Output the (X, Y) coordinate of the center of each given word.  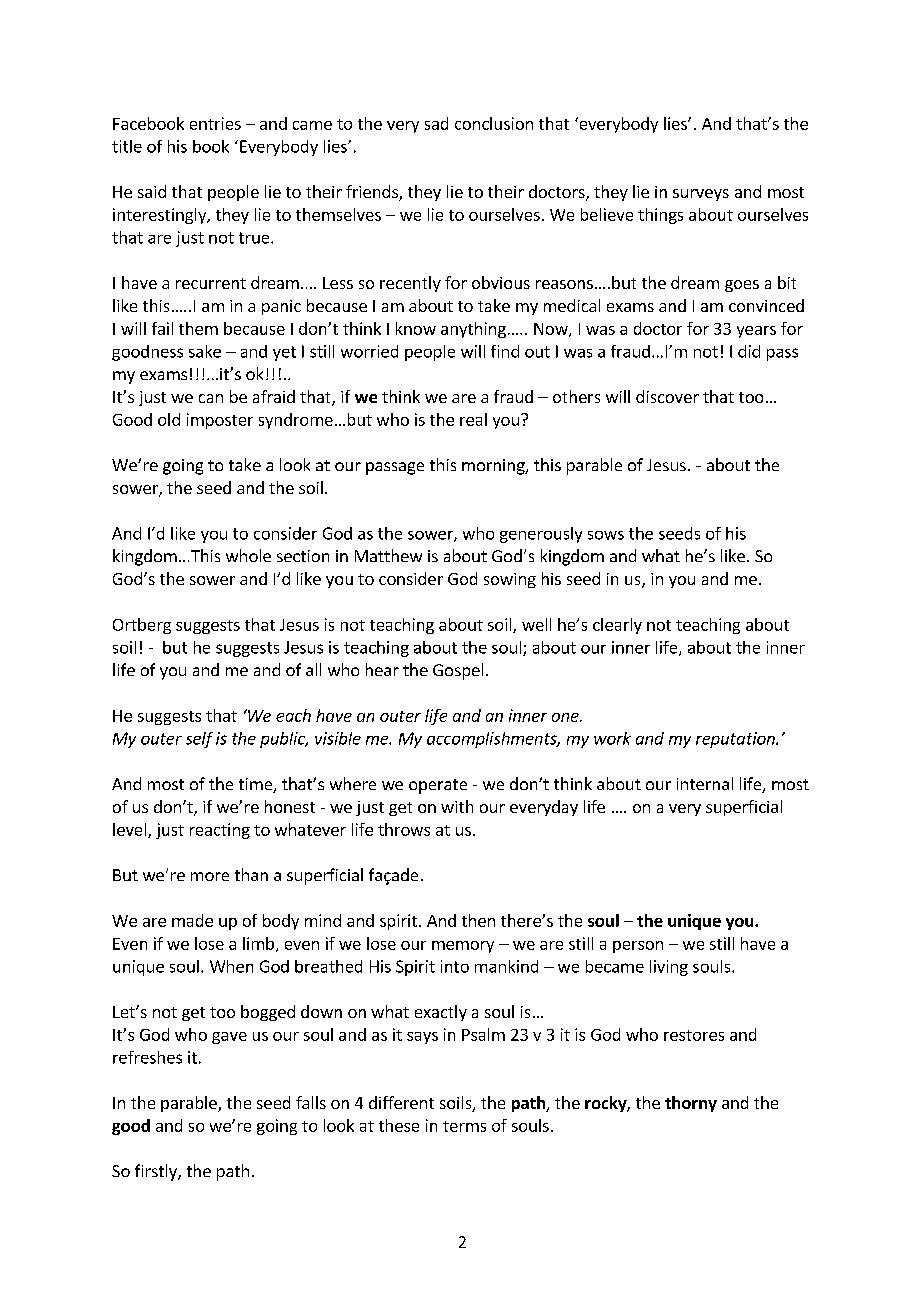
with (457, 806)
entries (215, 123)
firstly (157, 1172)
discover (667, 396)
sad (436, 123)
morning (494, 467)
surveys (701, 195)
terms (464, 1126)
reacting (220, 831)
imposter (220, 421)
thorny (691, 1104)
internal (705, 783)
